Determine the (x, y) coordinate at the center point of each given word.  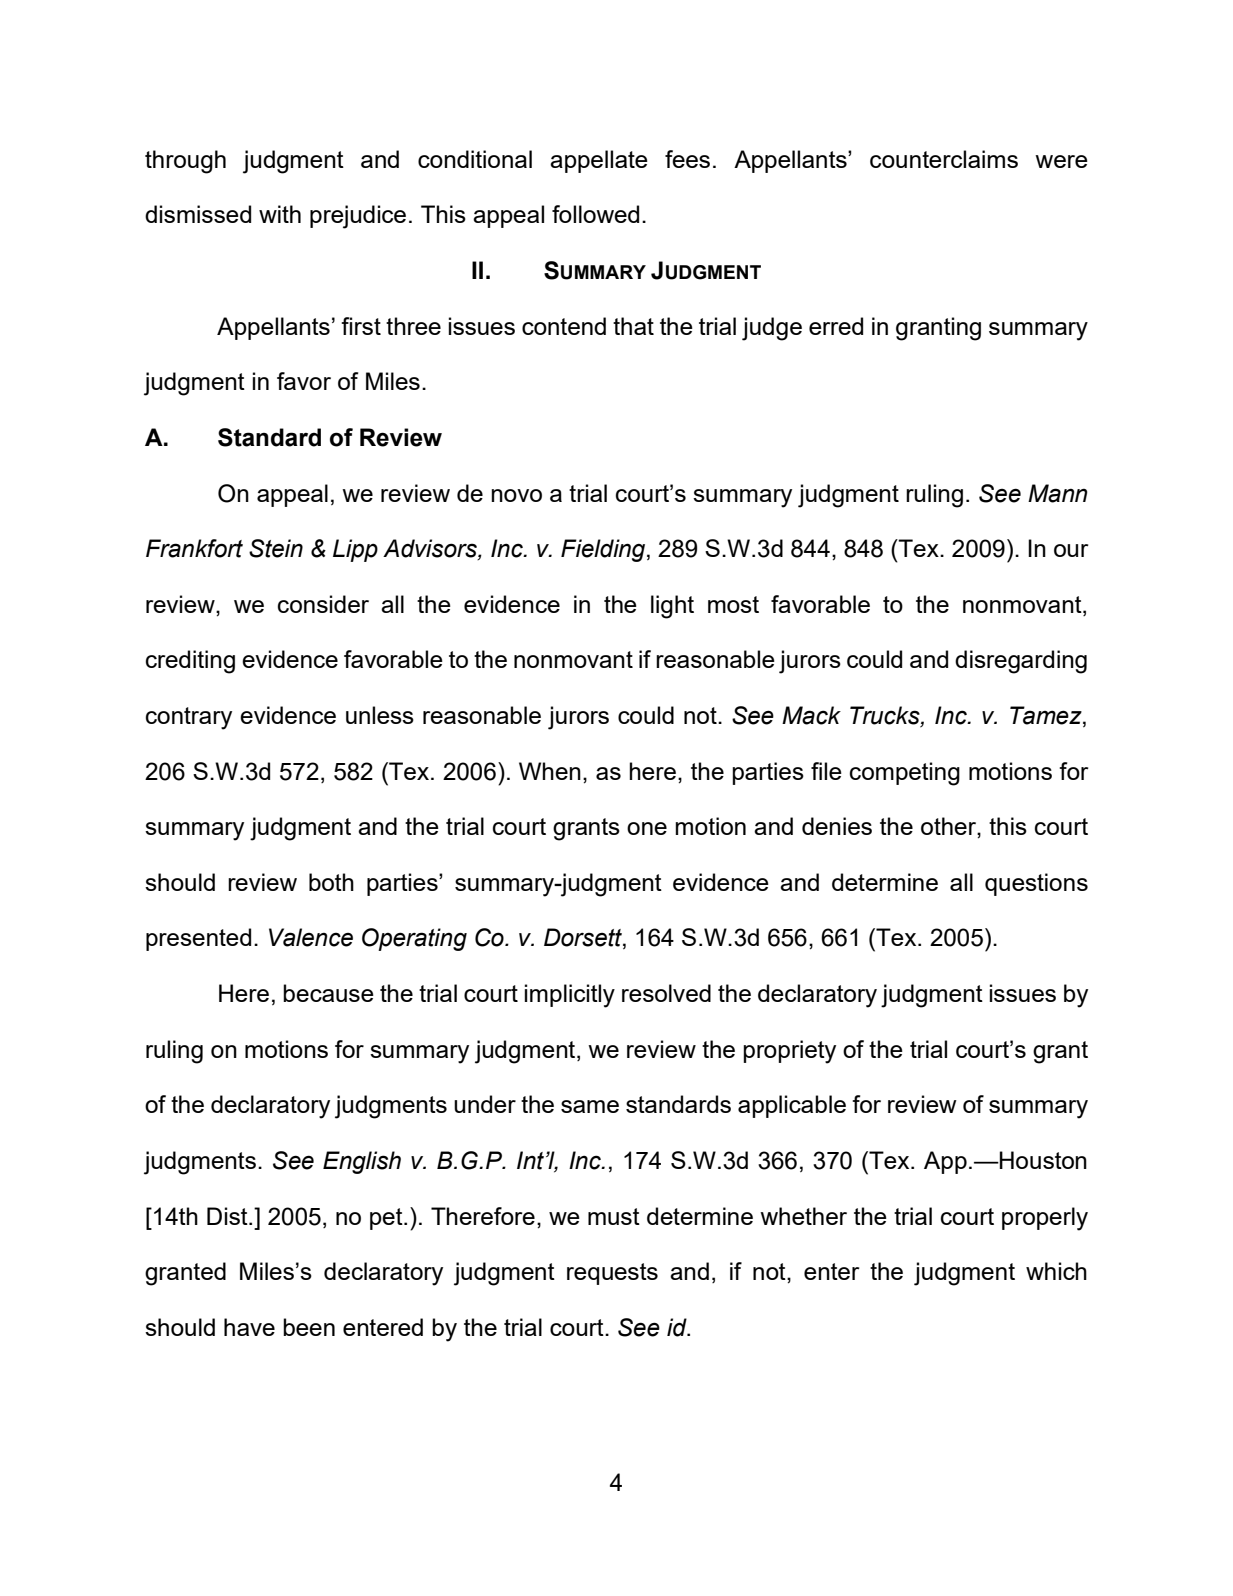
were (1061, 161)
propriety (789, 1052)
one (647, 828)
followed (595, 214)
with (280, 214)
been (309, 1327)
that (633, 326)
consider (323, 604)
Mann (1058, 493)
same (590, 1106)
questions (1036, 884)
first (361, 326)
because (328, 993)
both (331, 882)
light (672, 607)
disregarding (1021, 662)
